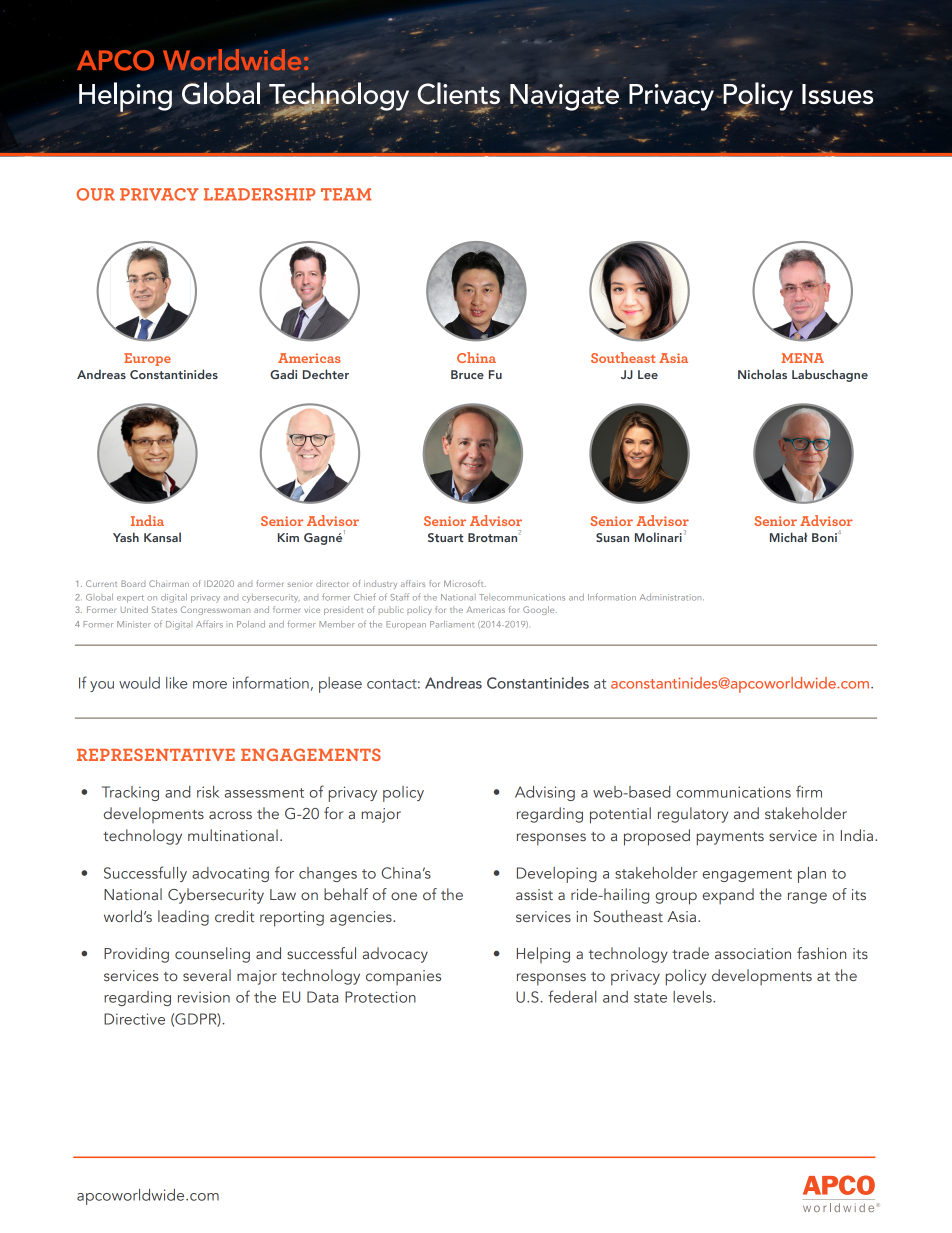  Describe the element at coordinates (176, 683) in the screenshot. I see `like` at that location.
